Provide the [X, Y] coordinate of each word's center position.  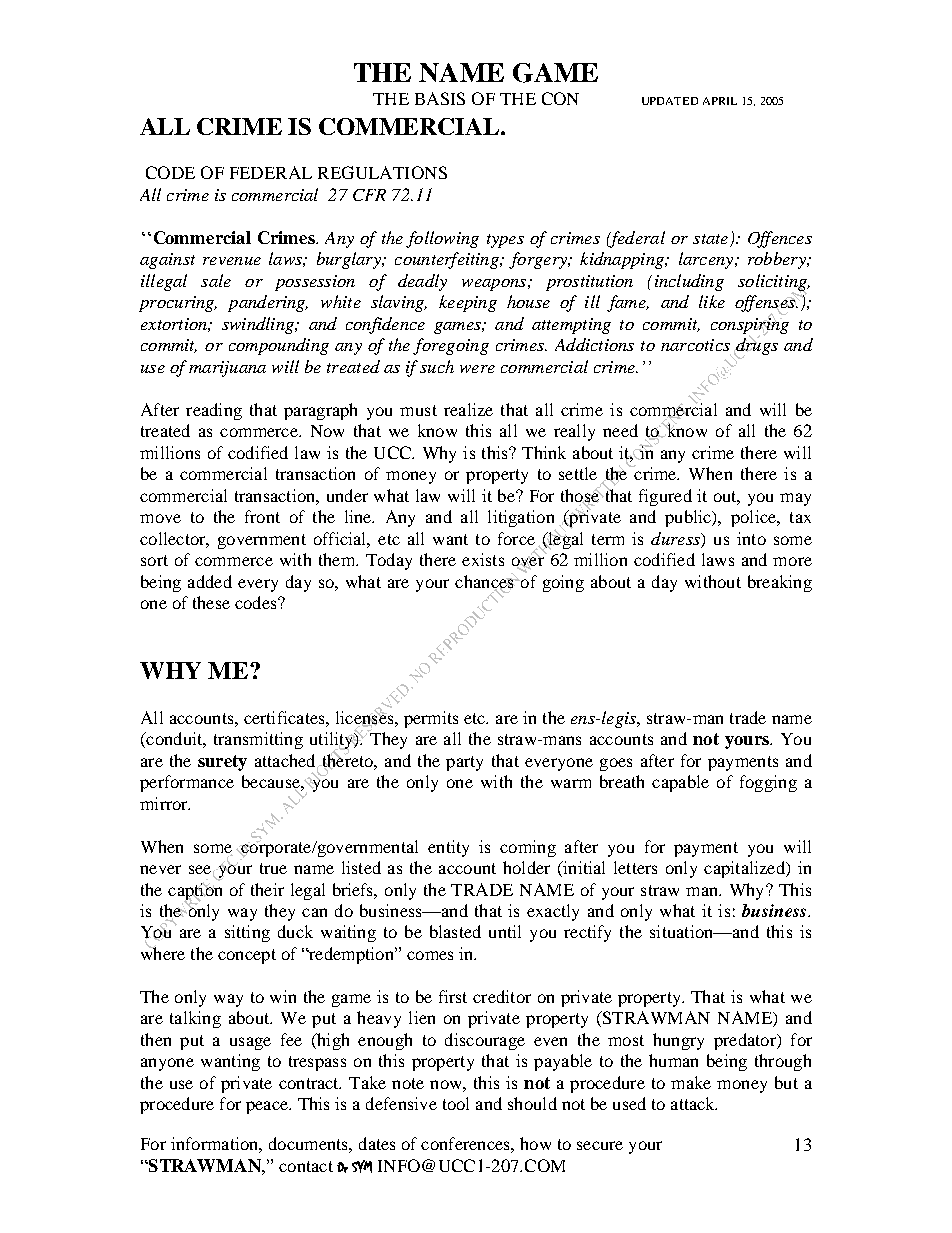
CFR [369, 195]
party [464, 763]
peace [268, 1107]
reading [214, 411]
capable [680, 783]
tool [456, 1103]
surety [222, 763]
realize [468, 409]
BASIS [440, 98]
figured [665, 497]
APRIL [720, 101]
